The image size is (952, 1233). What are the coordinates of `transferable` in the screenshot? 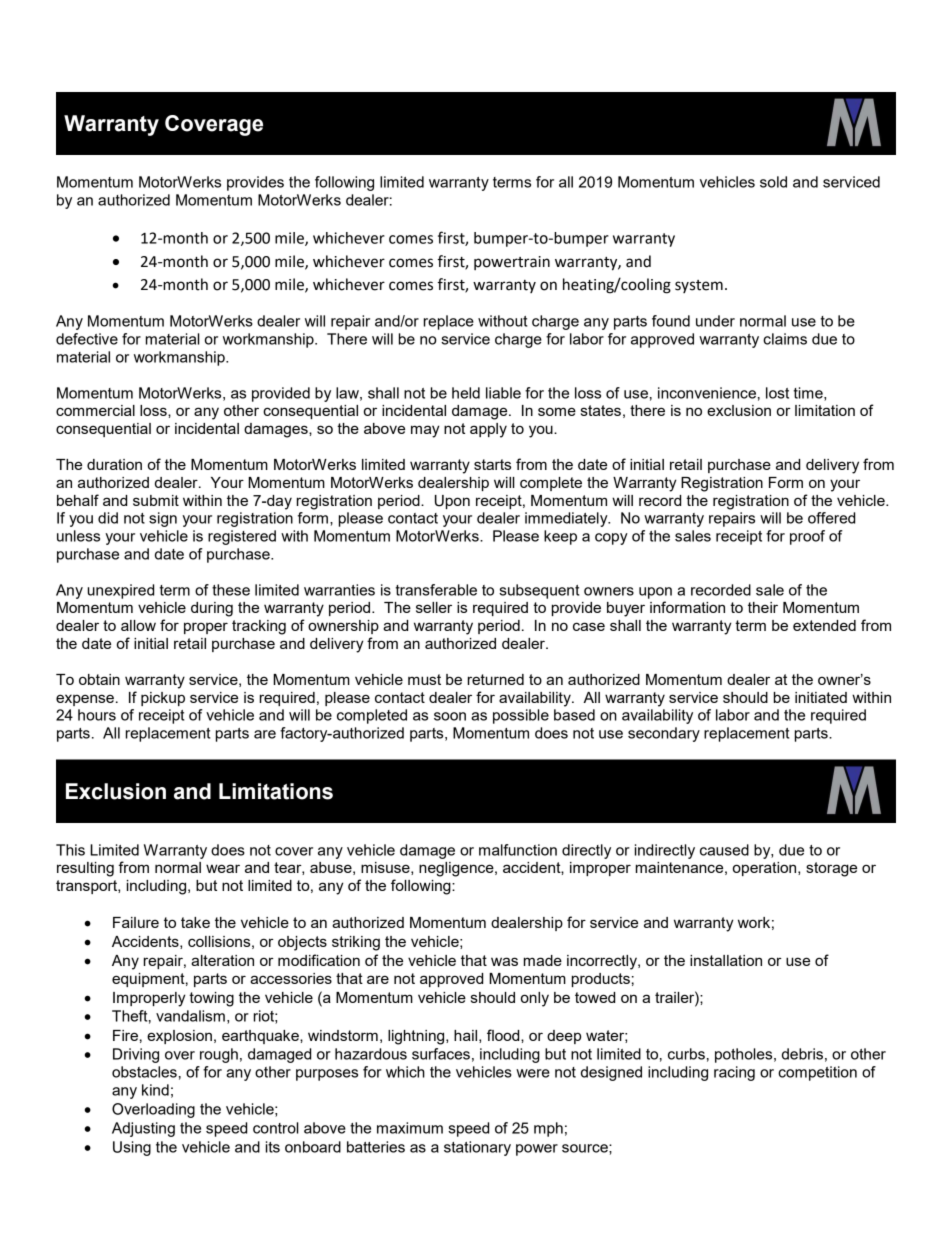 It's located at (436, 590).
